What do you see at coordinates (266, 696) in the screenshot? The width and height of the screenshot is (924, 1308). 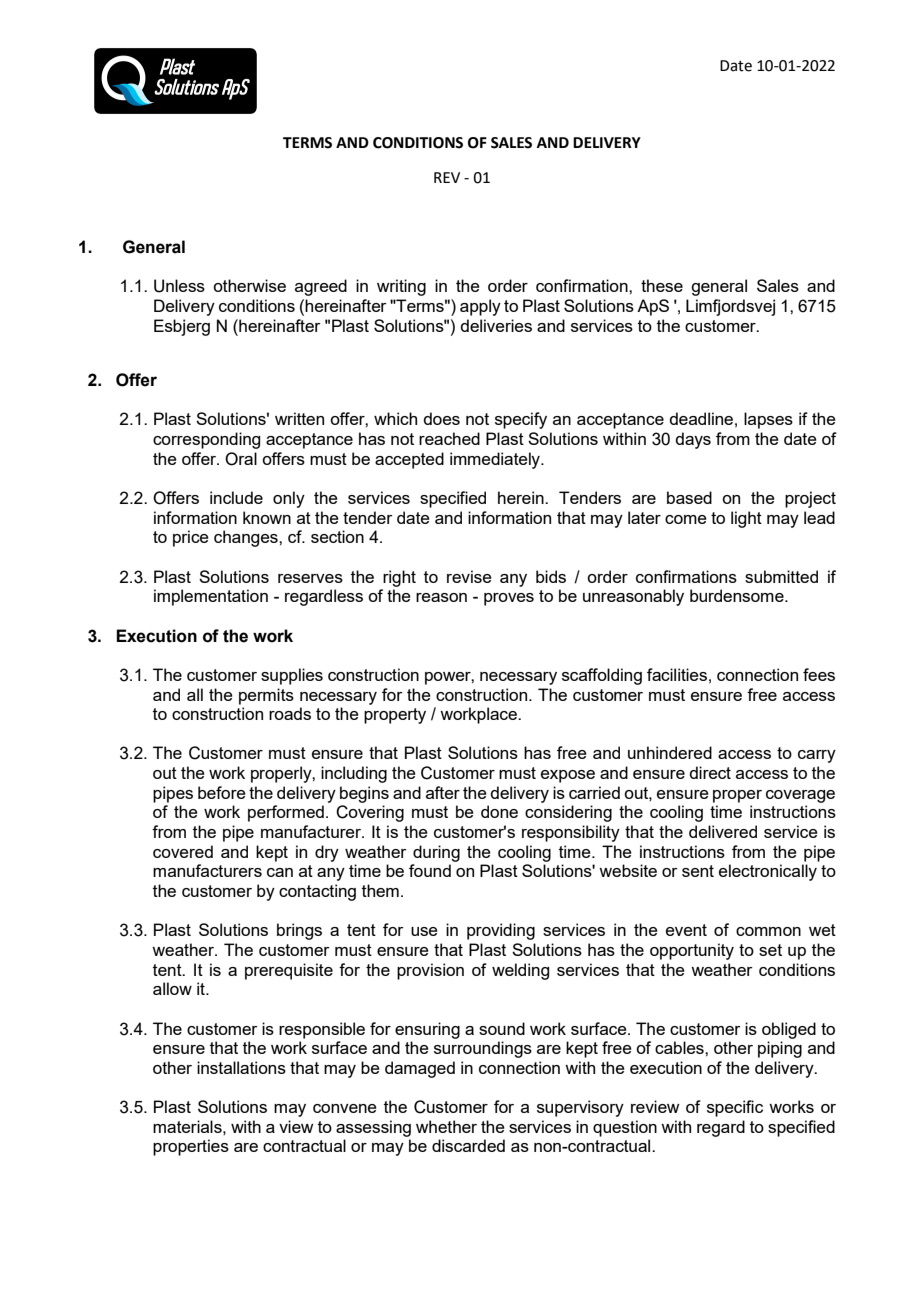 I see `permits` at bounding box center [266, 696].
